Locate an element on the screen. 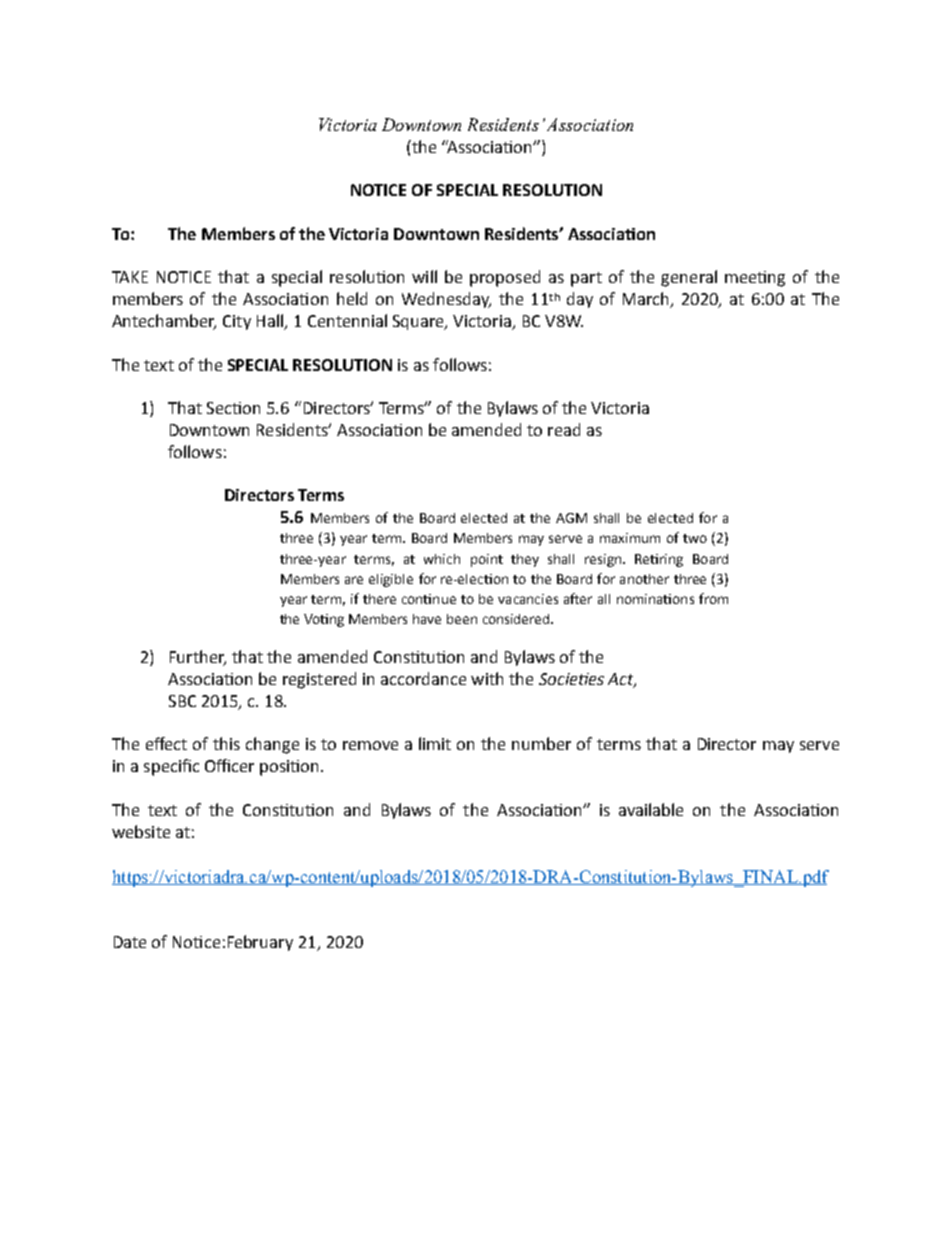 This screenshot has width=952, height=1233. website is located at coordinates (141, 831).
